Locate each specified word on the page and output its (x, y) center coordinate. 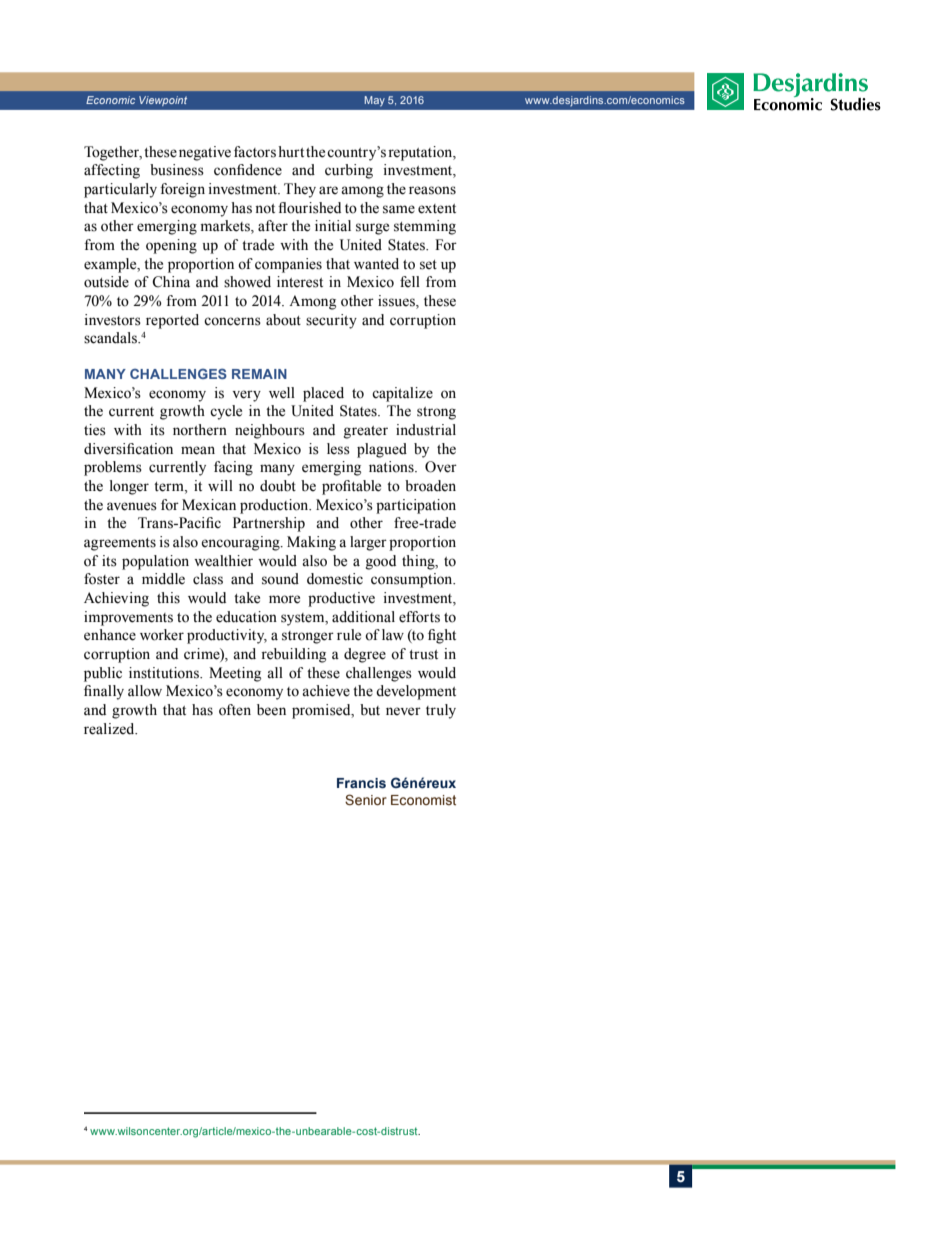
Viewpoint (163, 101)
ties (95, 430)
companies (288, 265)
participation (416, 506)
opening (171, 246)
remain (259, 374)
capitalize (402, 394)
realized (110, 729)
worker (162, 635)
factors (255, 152)
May (375, 101)
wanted (376, 264)
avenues (132, 506)
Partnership (269, 524)
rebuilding (293, 655)
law (393, 634)
